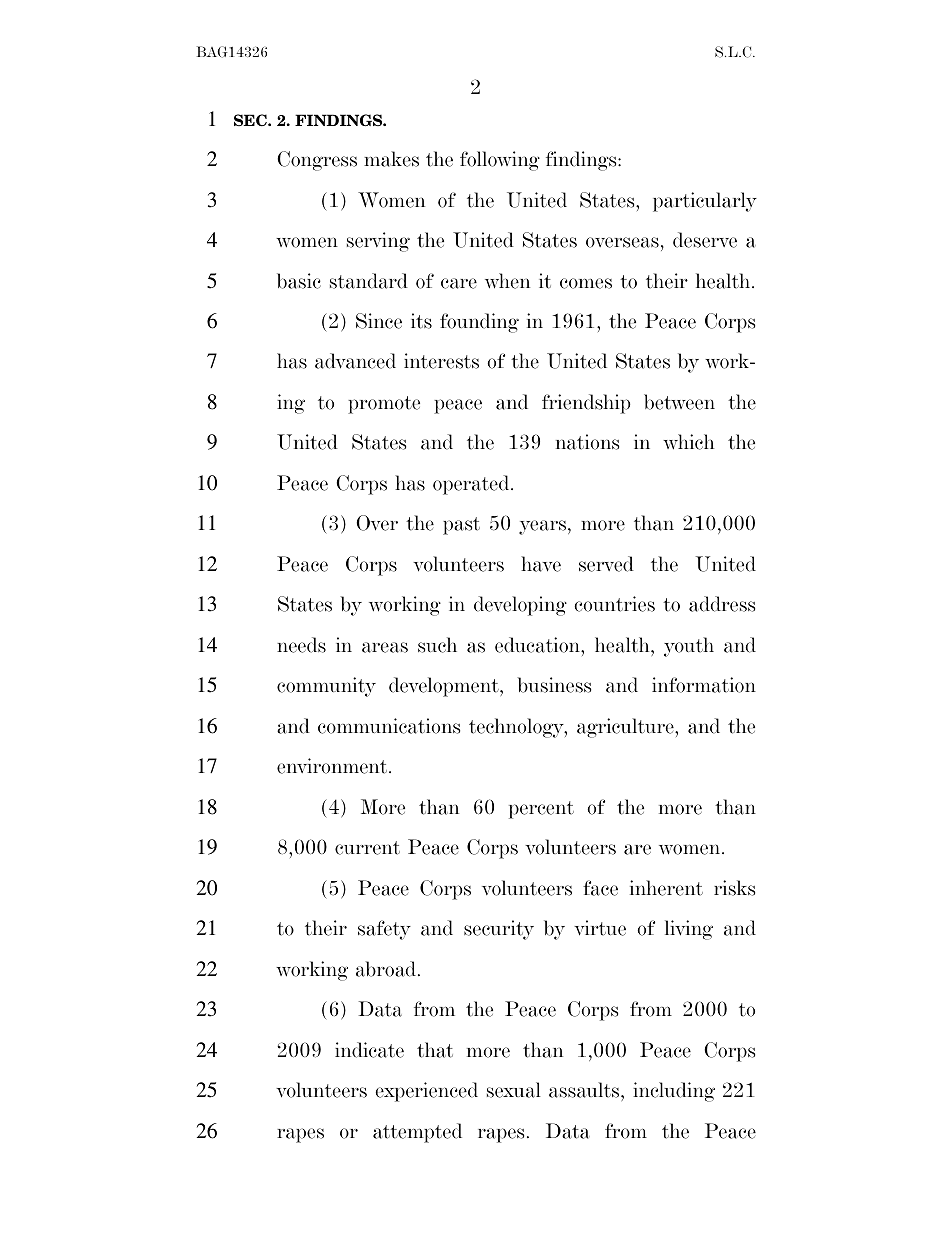 The image size is (952, 1233). Describe the element at coordinates (500, 161) in the screenshot. I see `following` at that location.
